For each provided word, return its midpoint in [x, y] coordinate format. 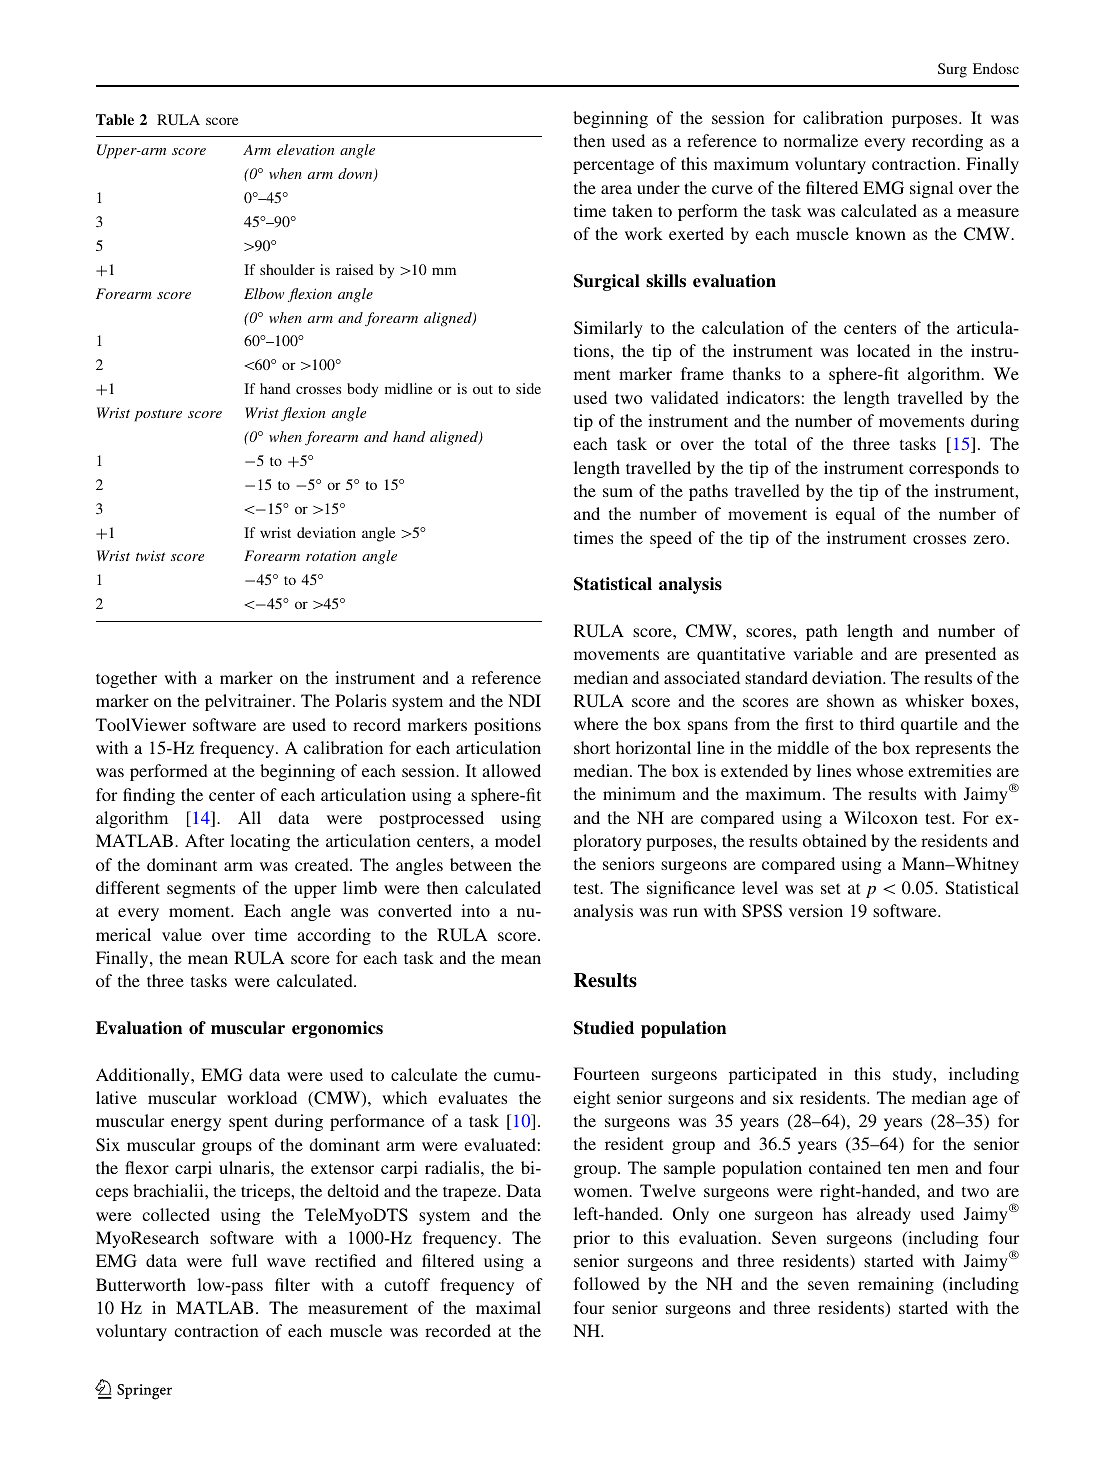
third [877, 723]
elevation [306, 149]
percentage [613, 166]
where [596, 723]
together [126, 679]
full [244, 1260]
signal [931, 189]
